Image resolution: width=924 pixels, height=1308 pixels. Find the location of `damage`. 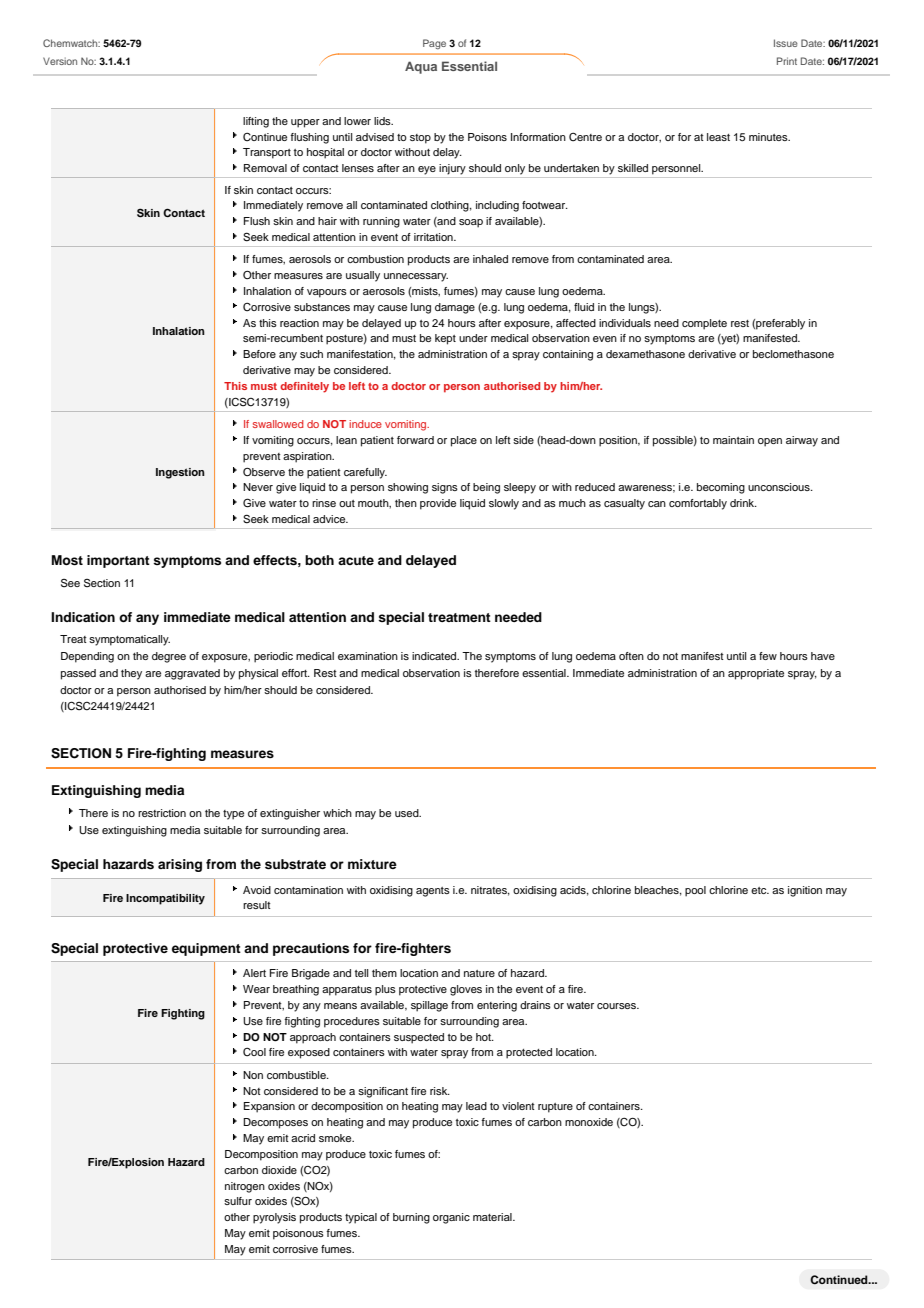

damage is located at coordinates (455, 308).
